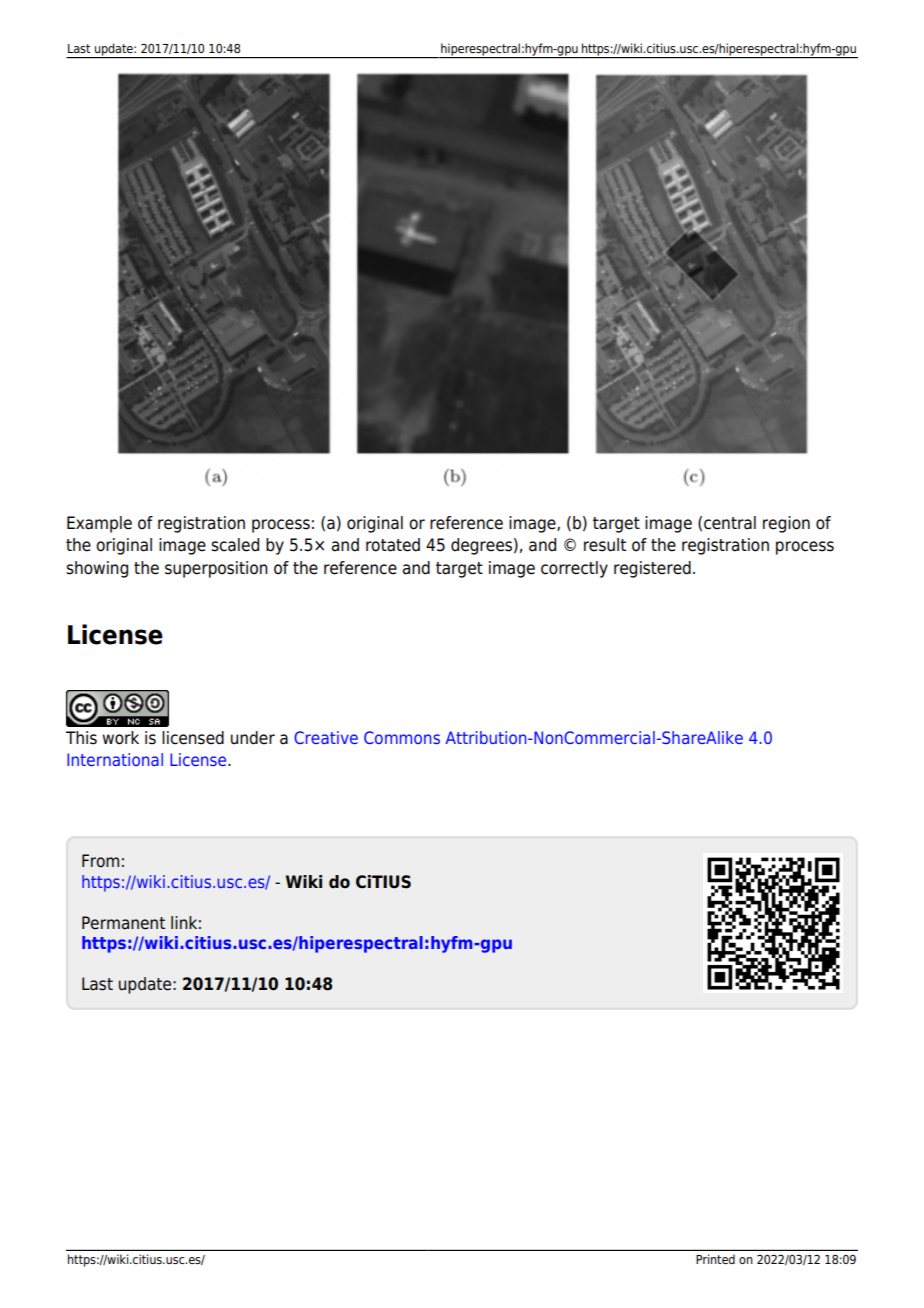  I want to click on Creative, so click(326, 737).
